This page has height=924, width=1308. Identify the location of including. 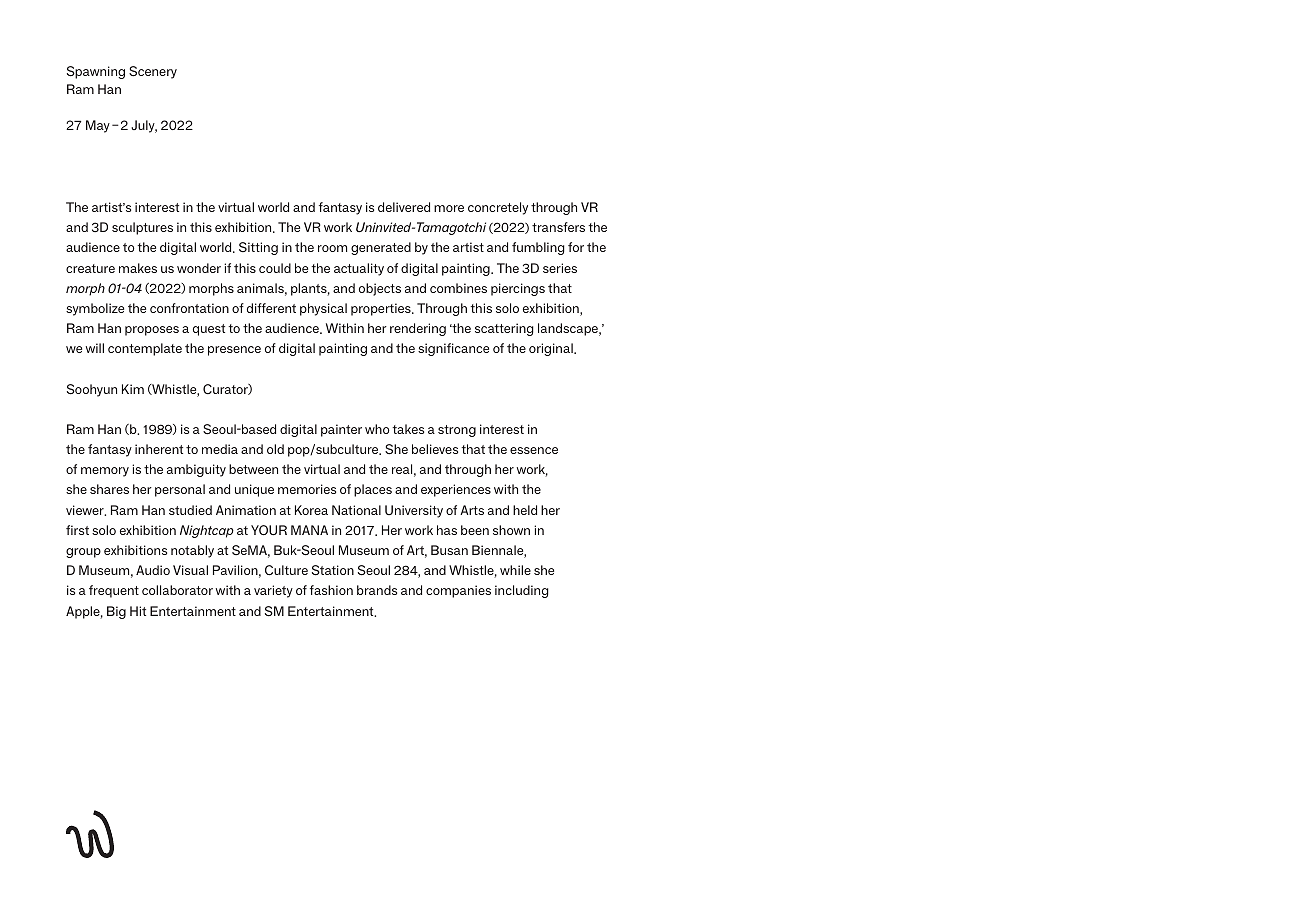
(522, 591).
